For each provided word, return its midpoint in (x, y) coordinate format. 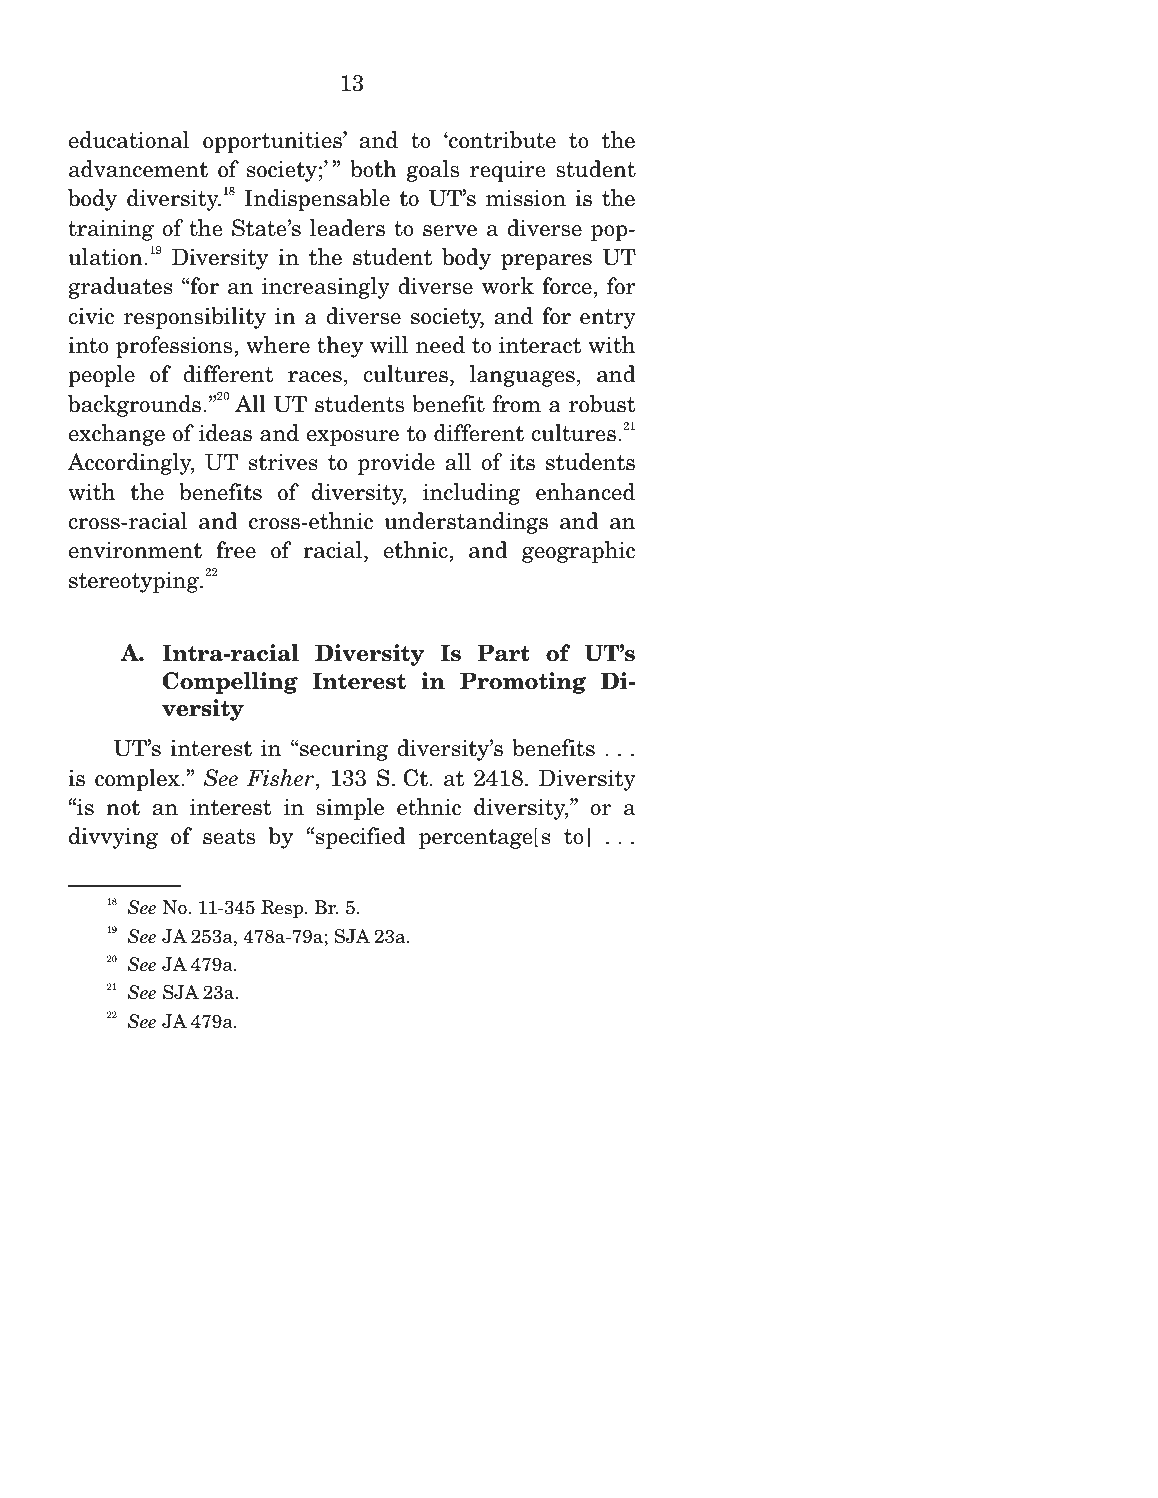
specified (361, 838)
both (373, 169)
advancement (138, 169)
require (508, 171)
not (123, 808)
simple (350, 809)
